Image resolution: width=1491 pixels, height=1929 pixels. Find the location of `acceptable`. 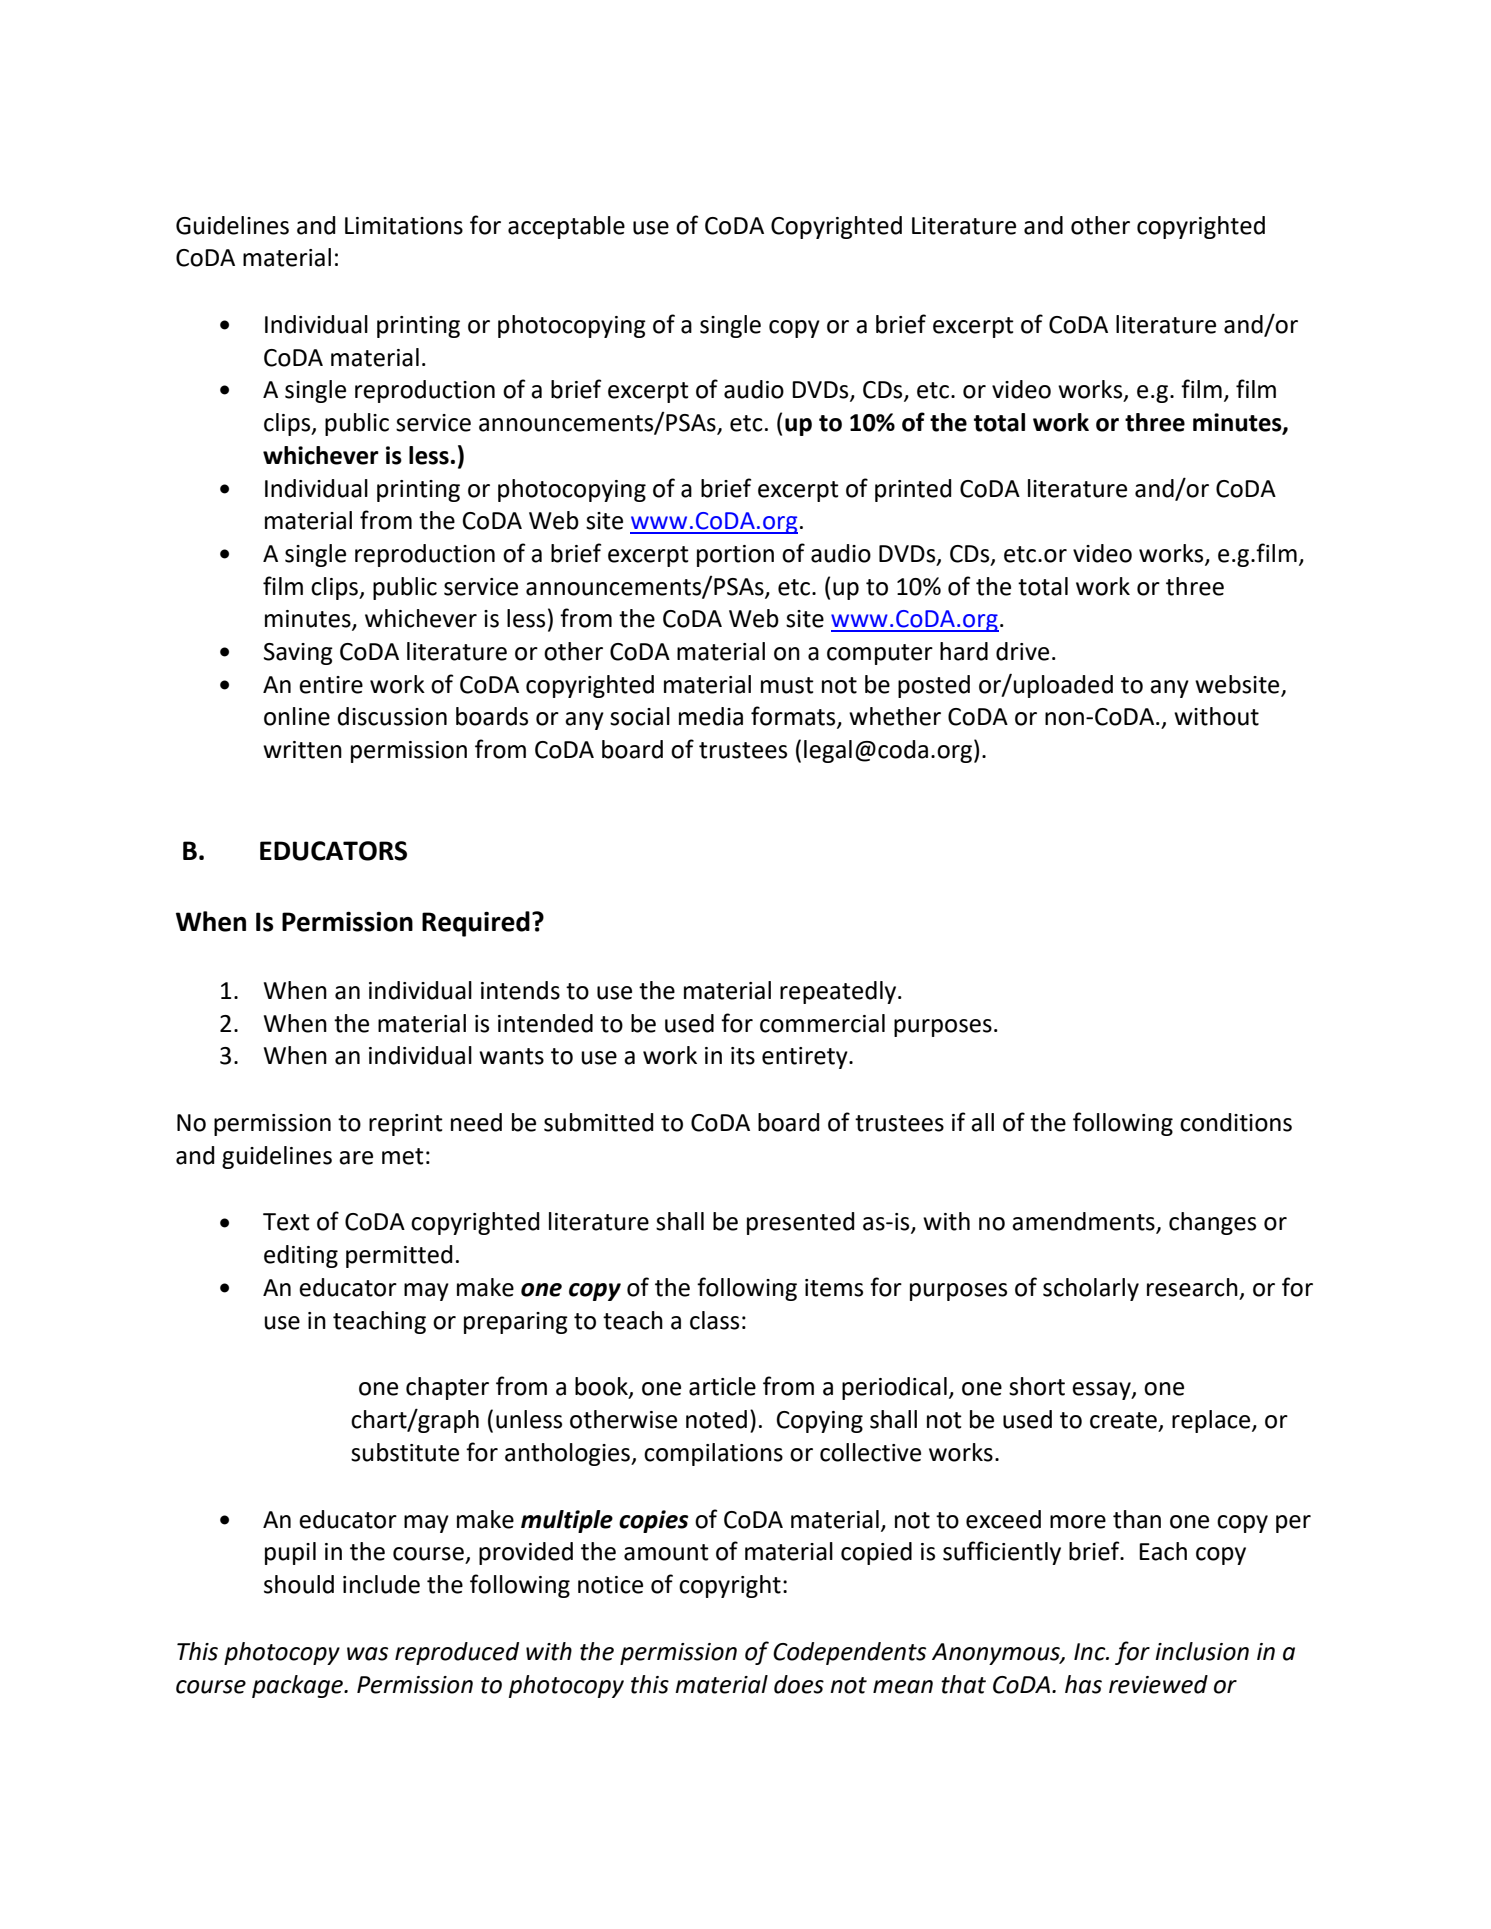

acceptable is located at coordinates (566, 227).
